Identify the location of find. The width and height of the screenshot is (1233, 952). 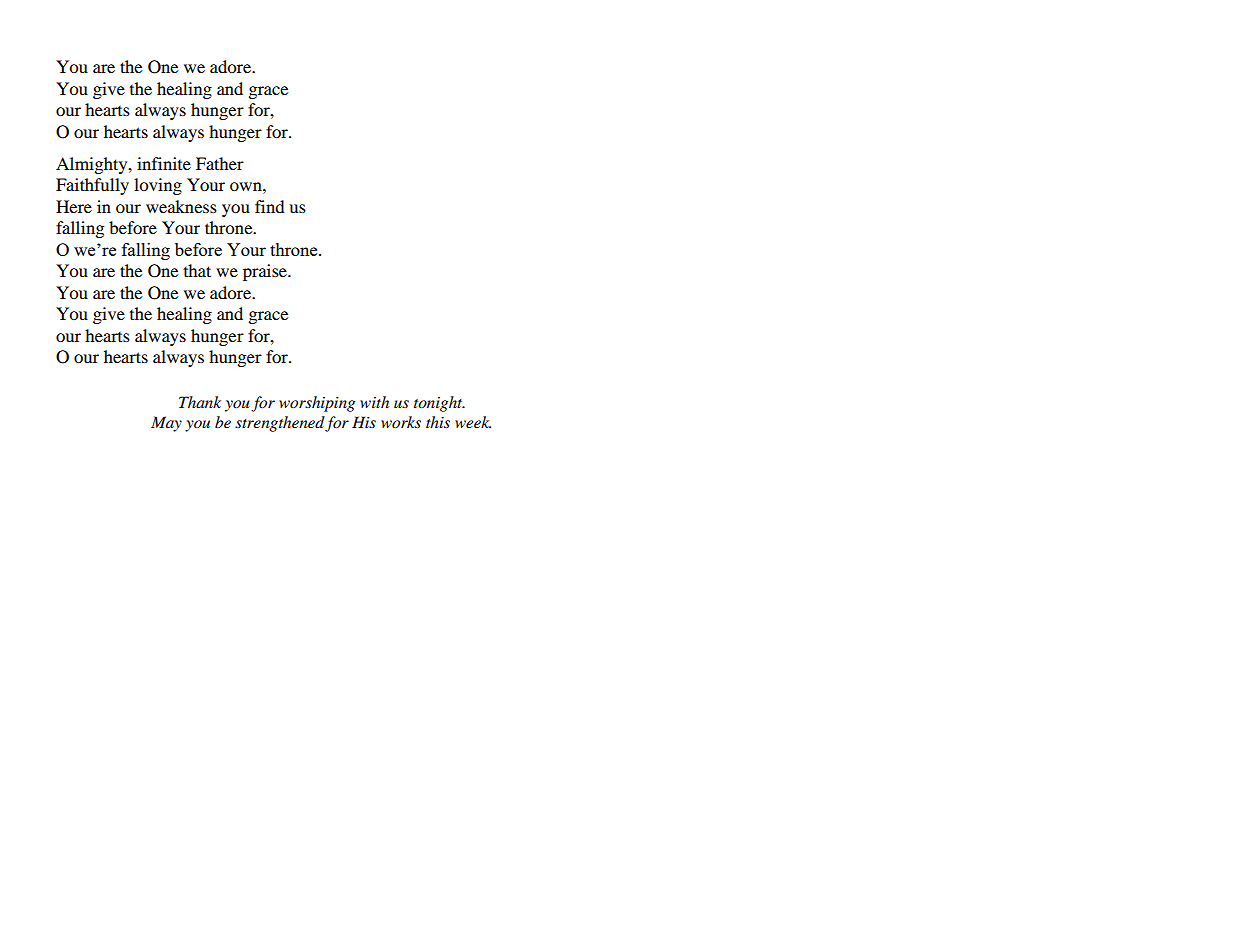
(270, 206).
